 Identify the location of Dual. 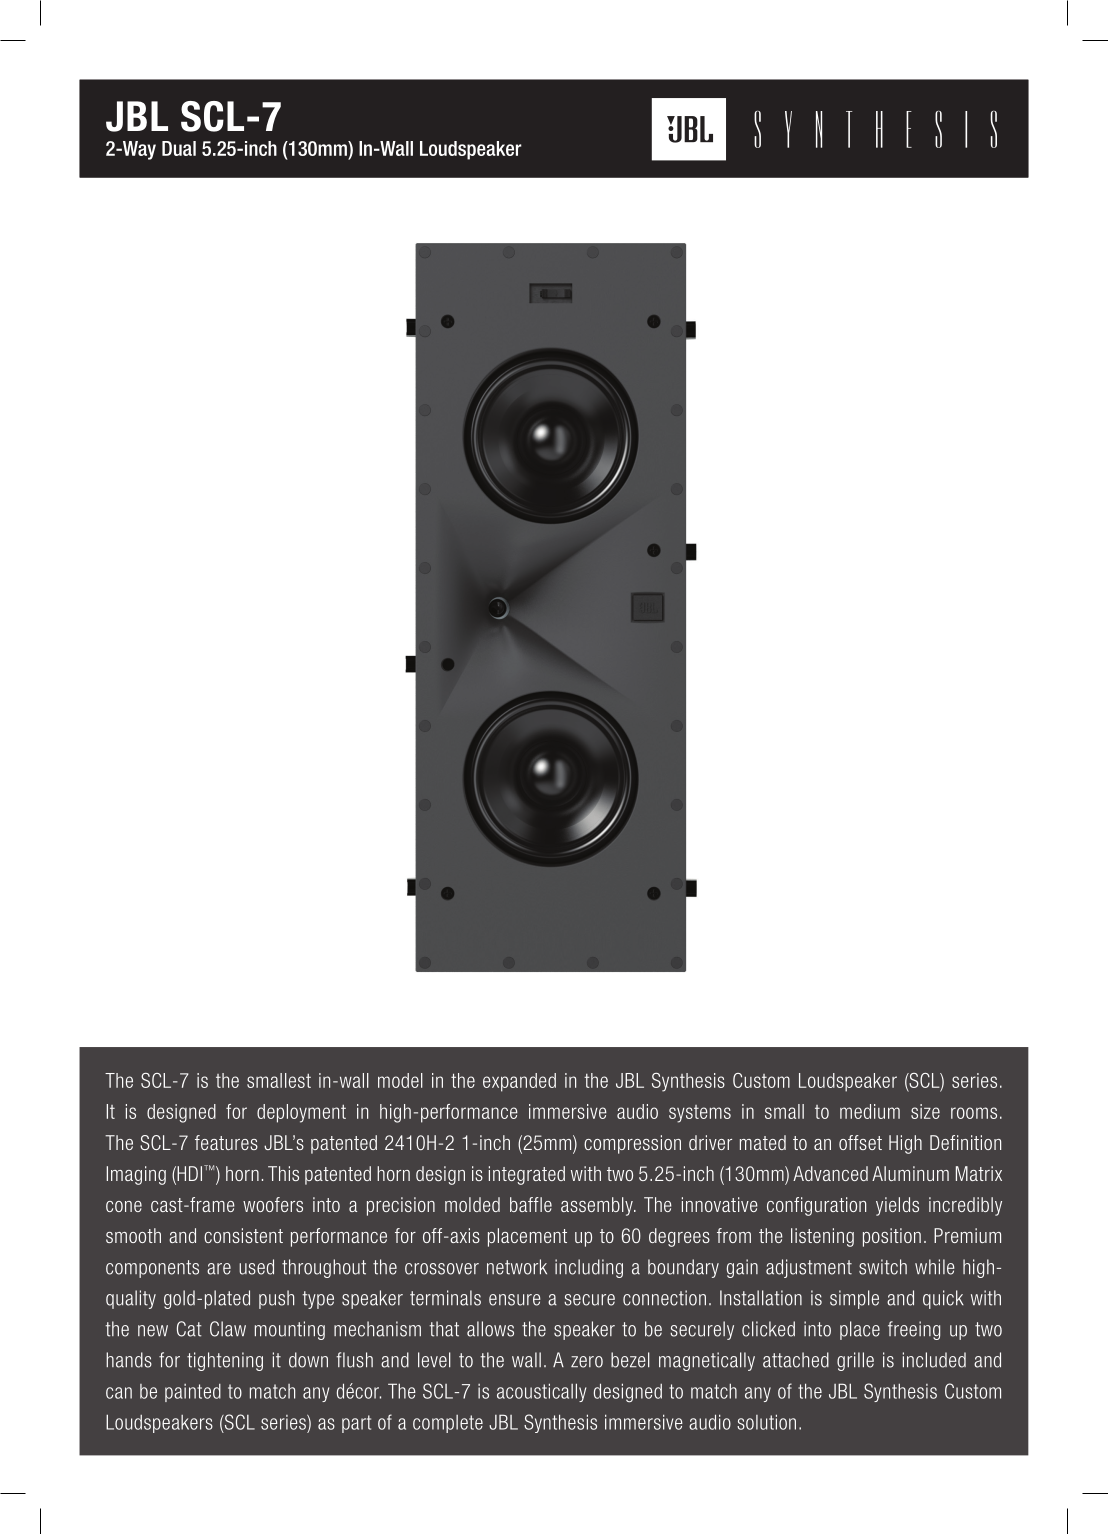
(179, 148).
